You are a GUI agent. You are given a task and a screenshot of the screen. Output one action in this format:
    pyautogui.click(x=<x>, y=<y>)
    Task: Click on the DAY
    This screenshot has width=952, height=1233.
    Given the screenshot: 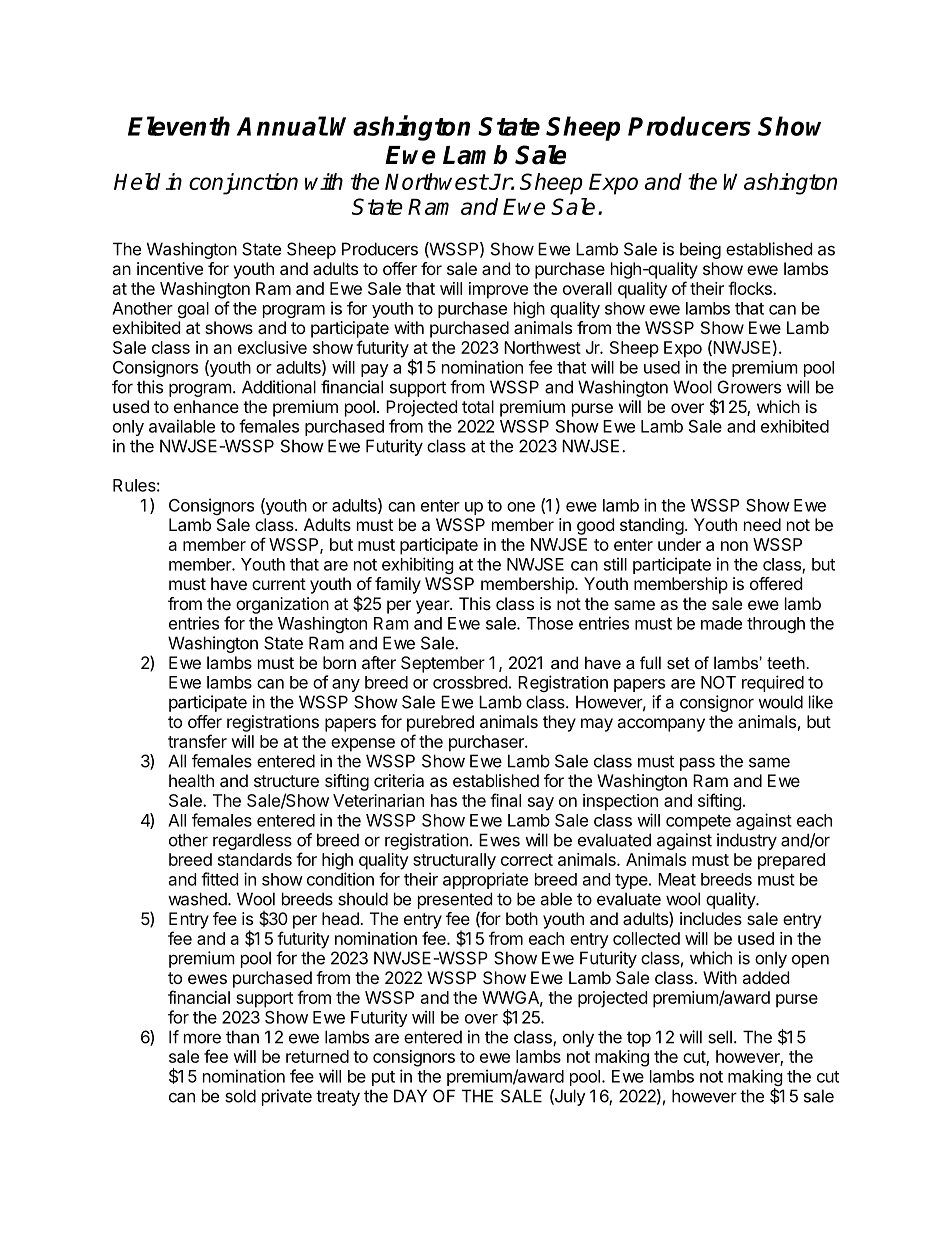 What is the action you would take?
    pyautogui.click(x=410, y=1096)
